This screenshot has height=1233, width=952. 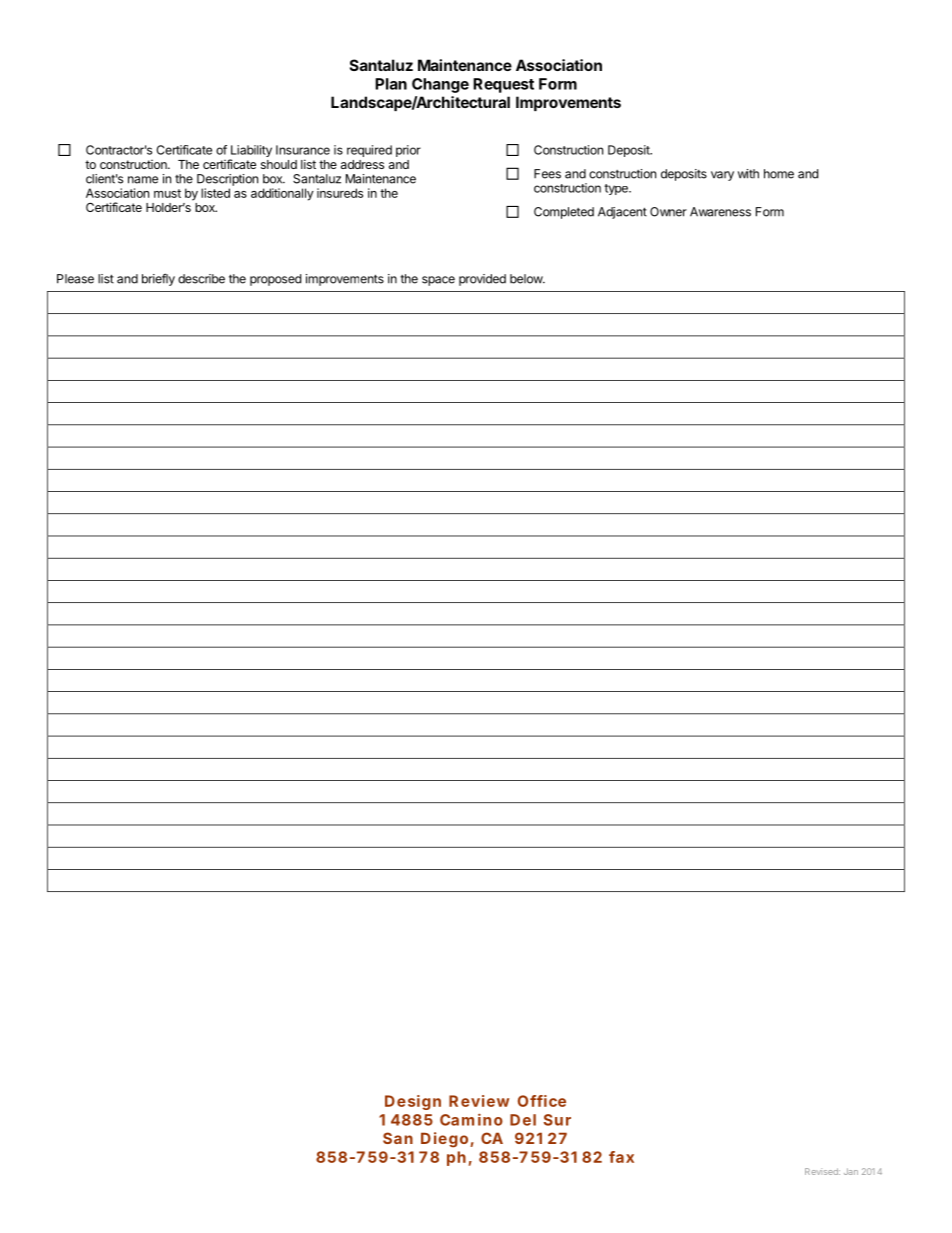 What do you see at coordinates (722, 176) in the screenshot?
I see `vary` at bounding box center [722, 176].
